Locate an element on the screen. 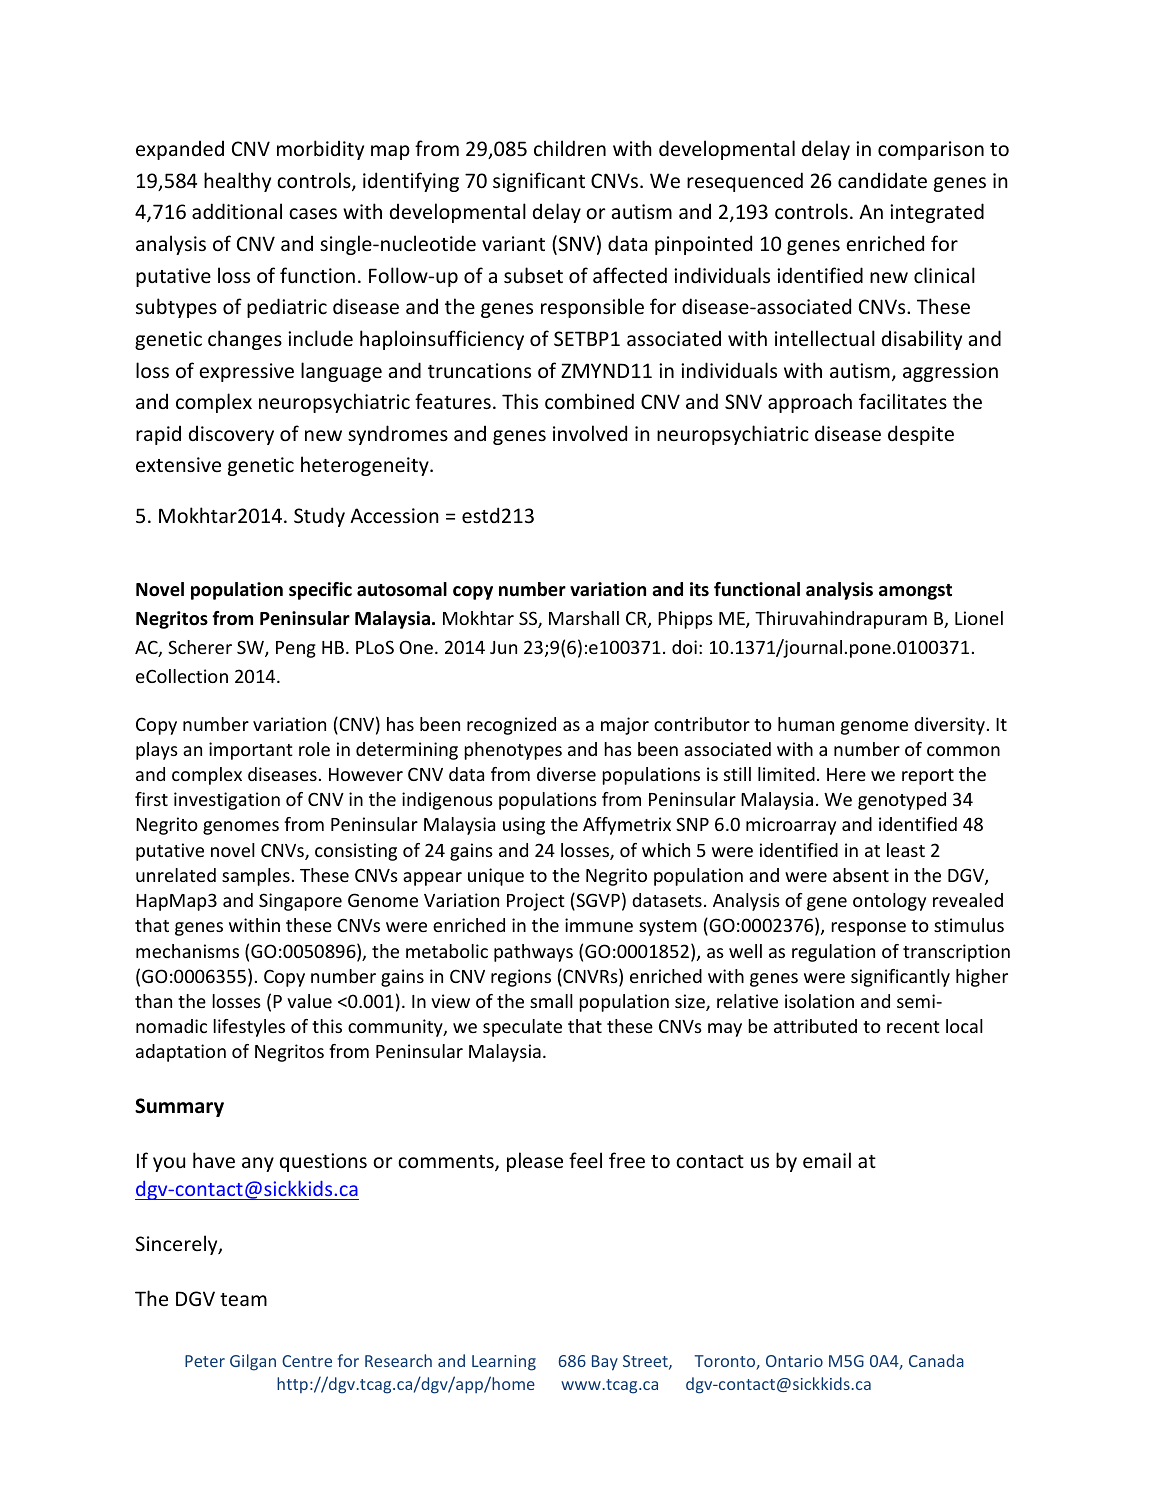 This screenshot has width=1149, height=1487. candidate is located at coordinates (882, 180).
